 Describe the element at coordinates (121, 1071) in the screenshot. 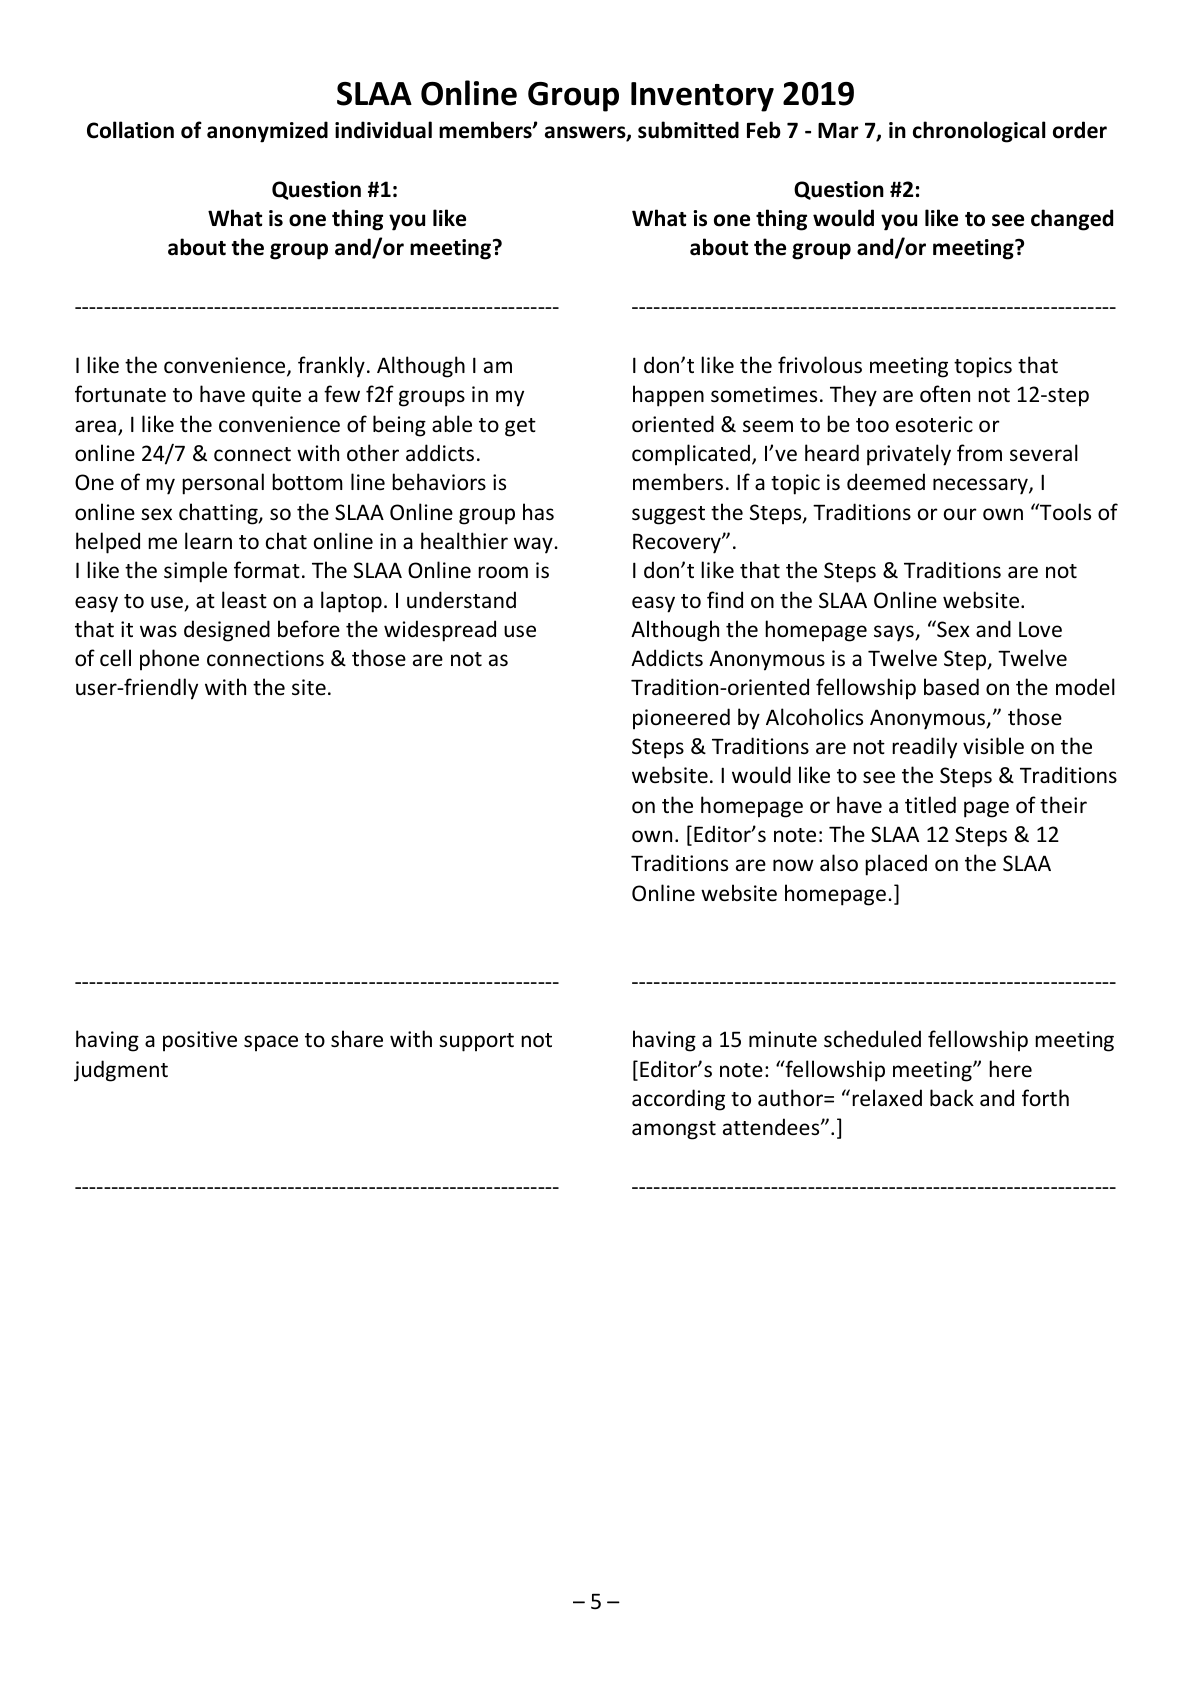

I see `judgment` at that location.
